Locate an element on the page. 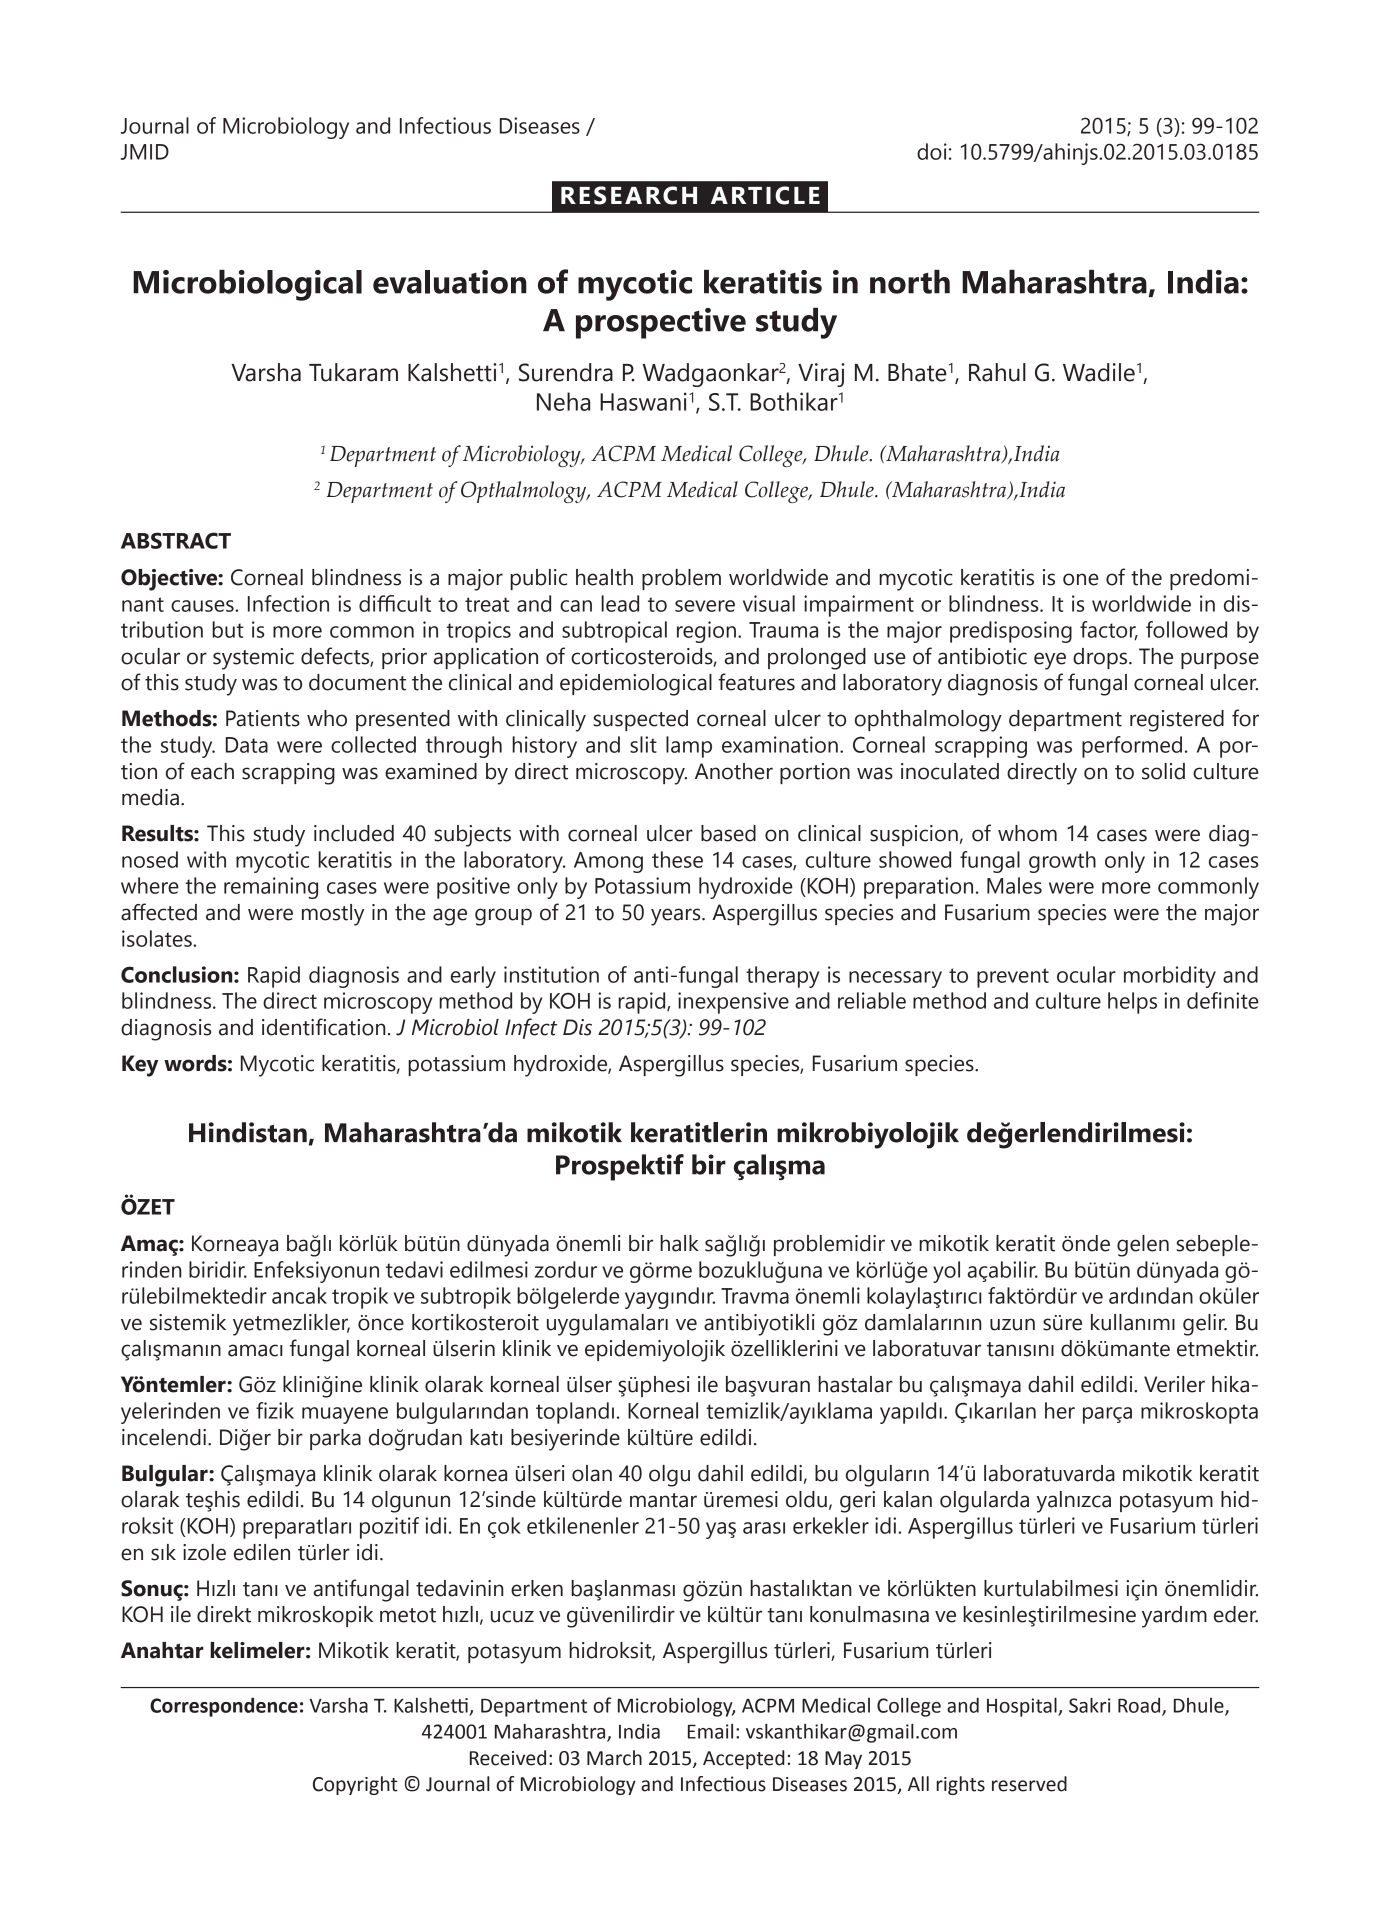 The height and width of the image is (1912, 1380). Surendra is located at coordinates (566, 372).
